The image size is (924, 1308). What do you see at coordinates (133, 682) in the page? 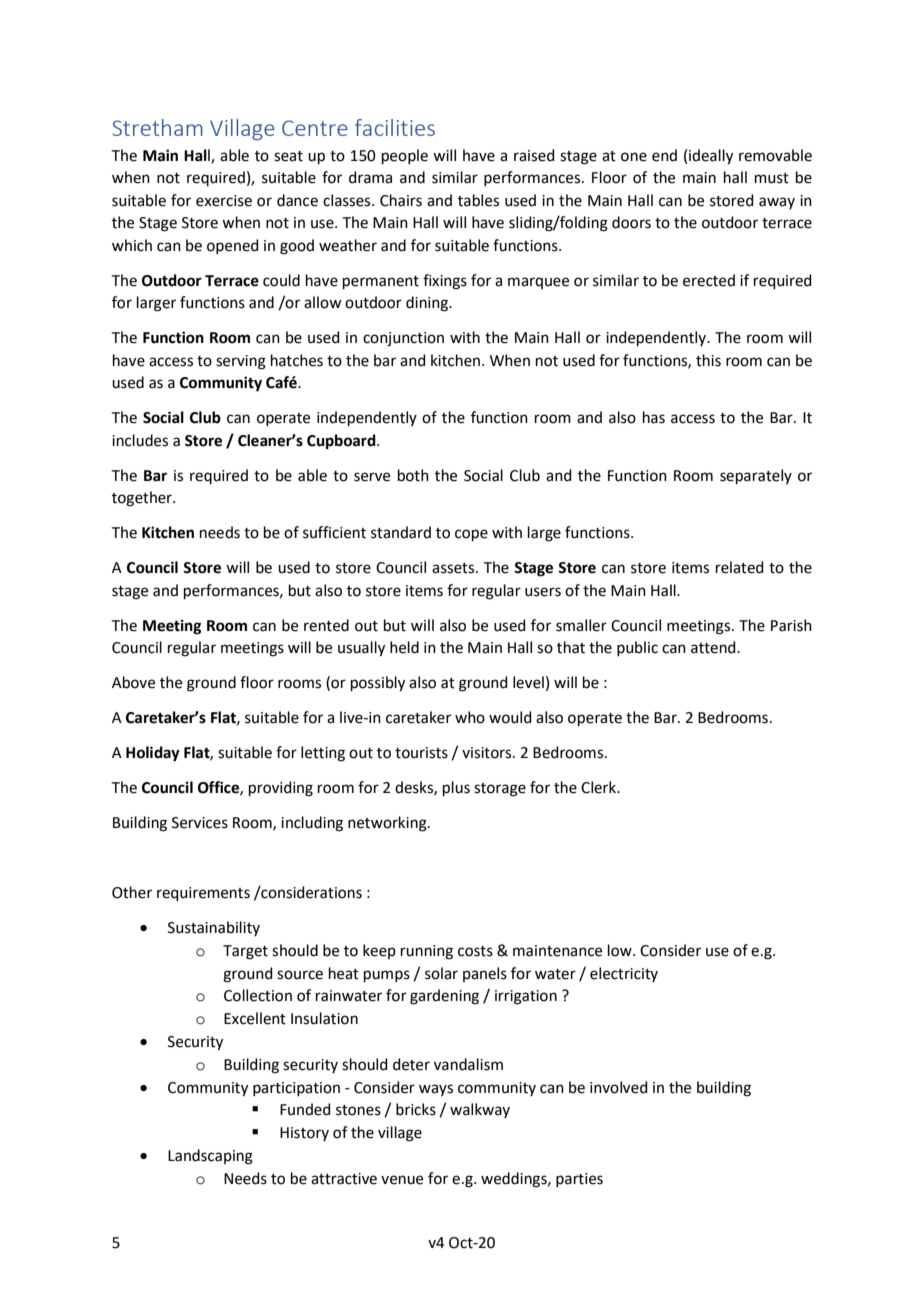
I see `Above` at bounding box center [133, 682].
